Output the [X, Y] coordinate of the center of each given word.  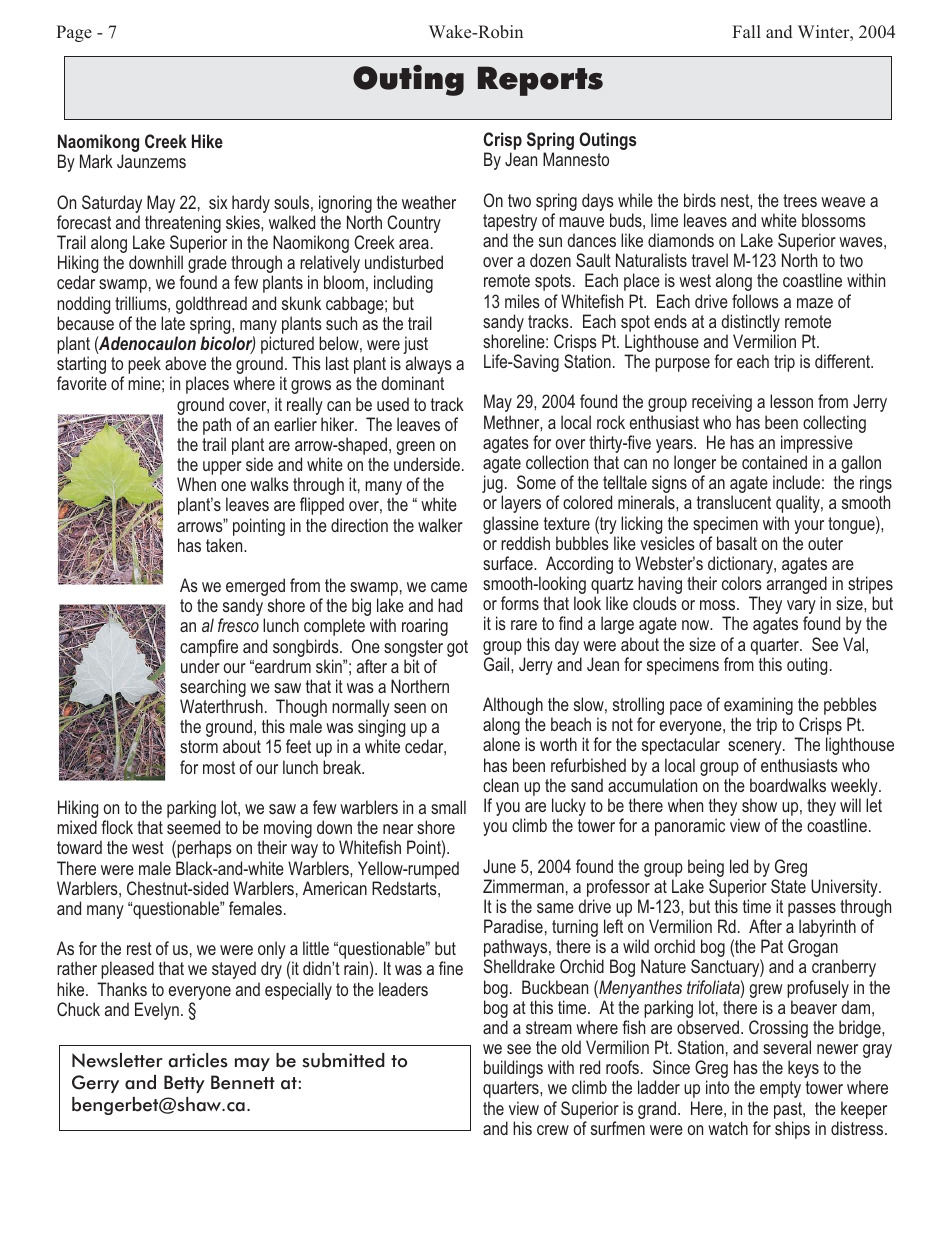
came [449, 587]
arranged [797, 586]
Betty [184, 1084]
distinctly [751, 324]
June [499, 866]
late [173, 323]
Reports [540, 81]
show [759, 805]
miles [522, 301]
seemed [193, 827]
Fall [746, 31]
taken [225, 545]
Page [74, 33]
